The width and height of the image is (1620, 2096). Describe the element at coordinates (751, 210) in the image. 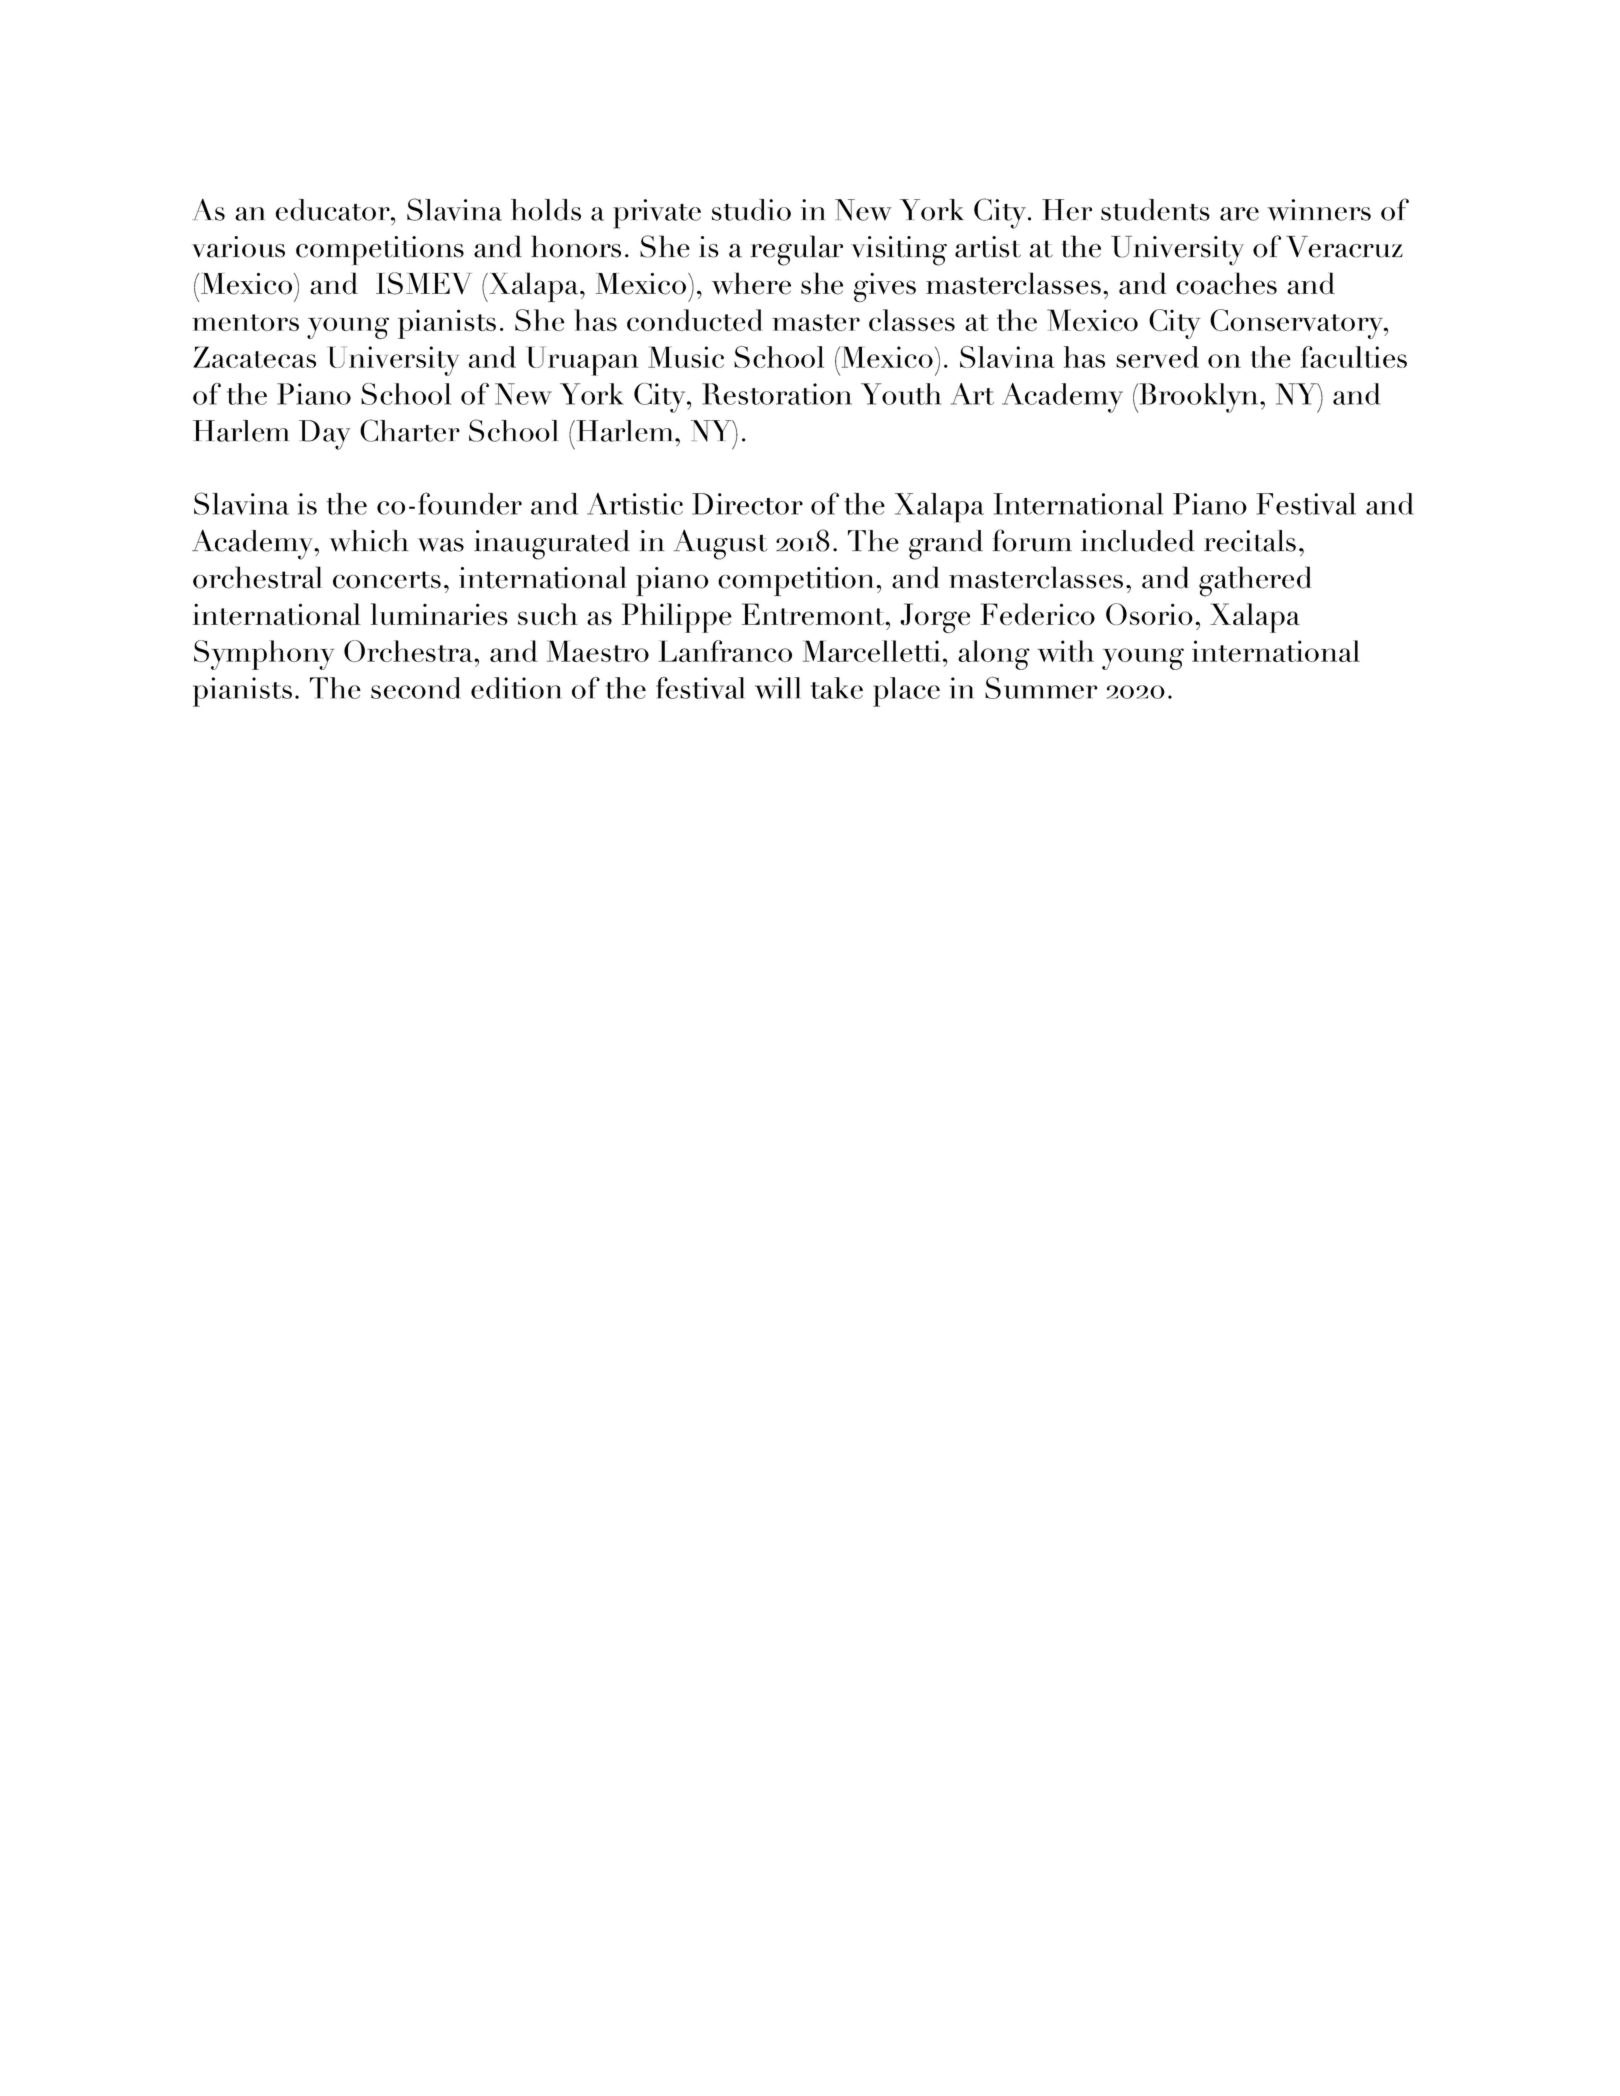

I see `studio` at that location.
